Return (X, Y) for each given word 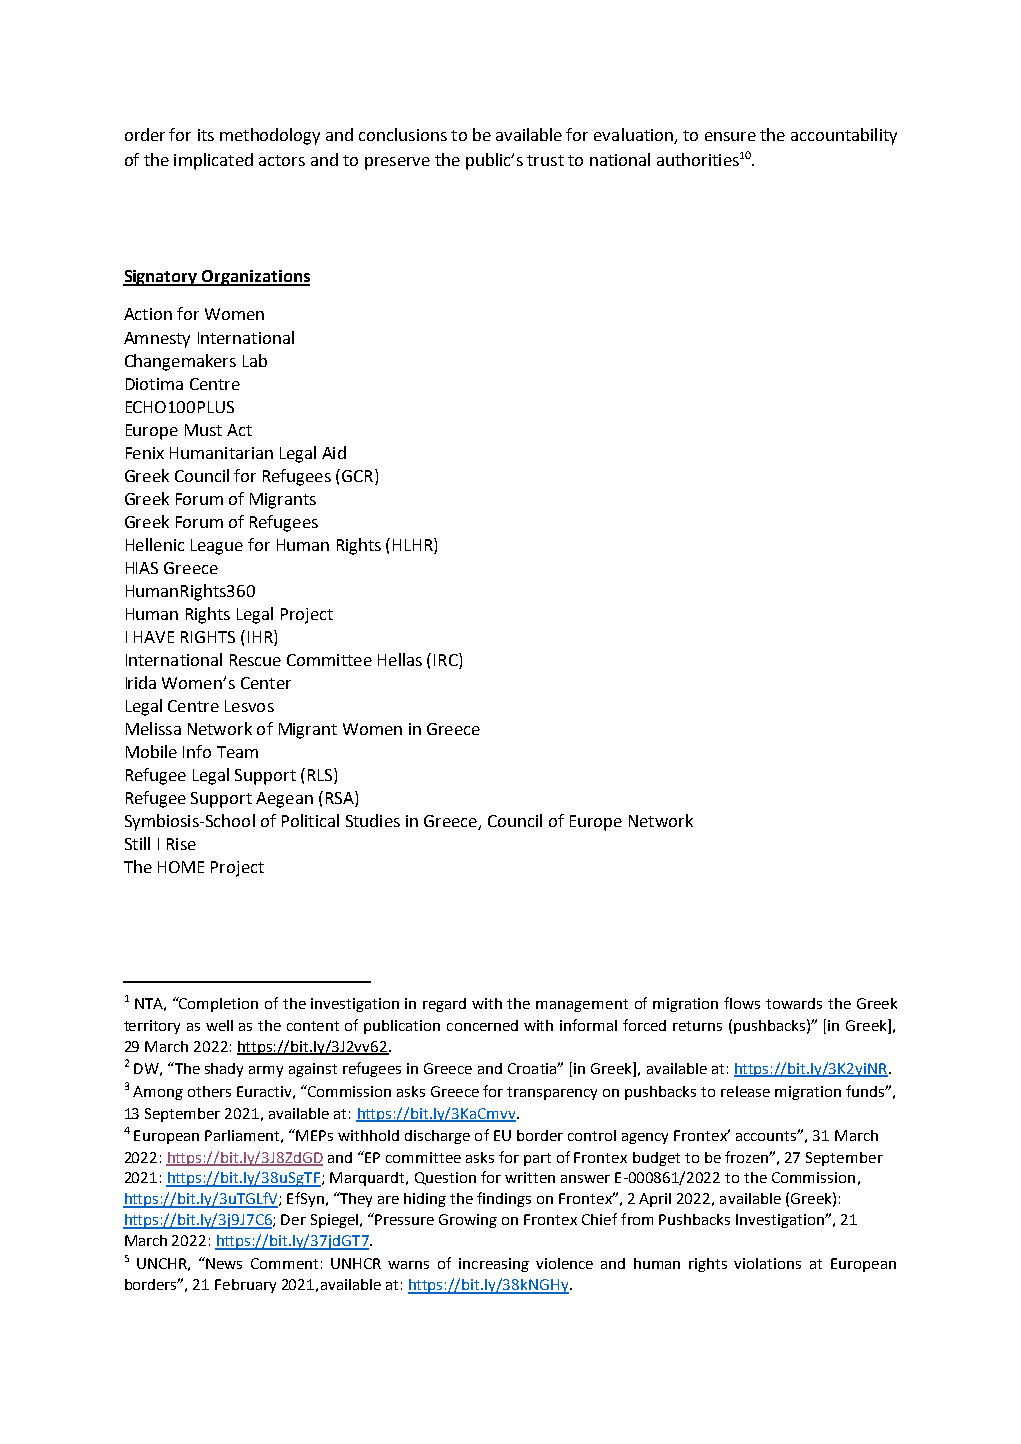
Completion (218, 1004)
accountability (844, 136)
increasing (494, 1265)
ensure (730, 136)
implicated (213, 161)
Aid (334, 452)
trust (545, 160)
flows (742, 1003)
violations (767, 1263)
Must (203, 430)
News (224, 1263)
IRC (447, 659)
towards (794, 1003)
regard (444, 1005)
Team (237, 752)
